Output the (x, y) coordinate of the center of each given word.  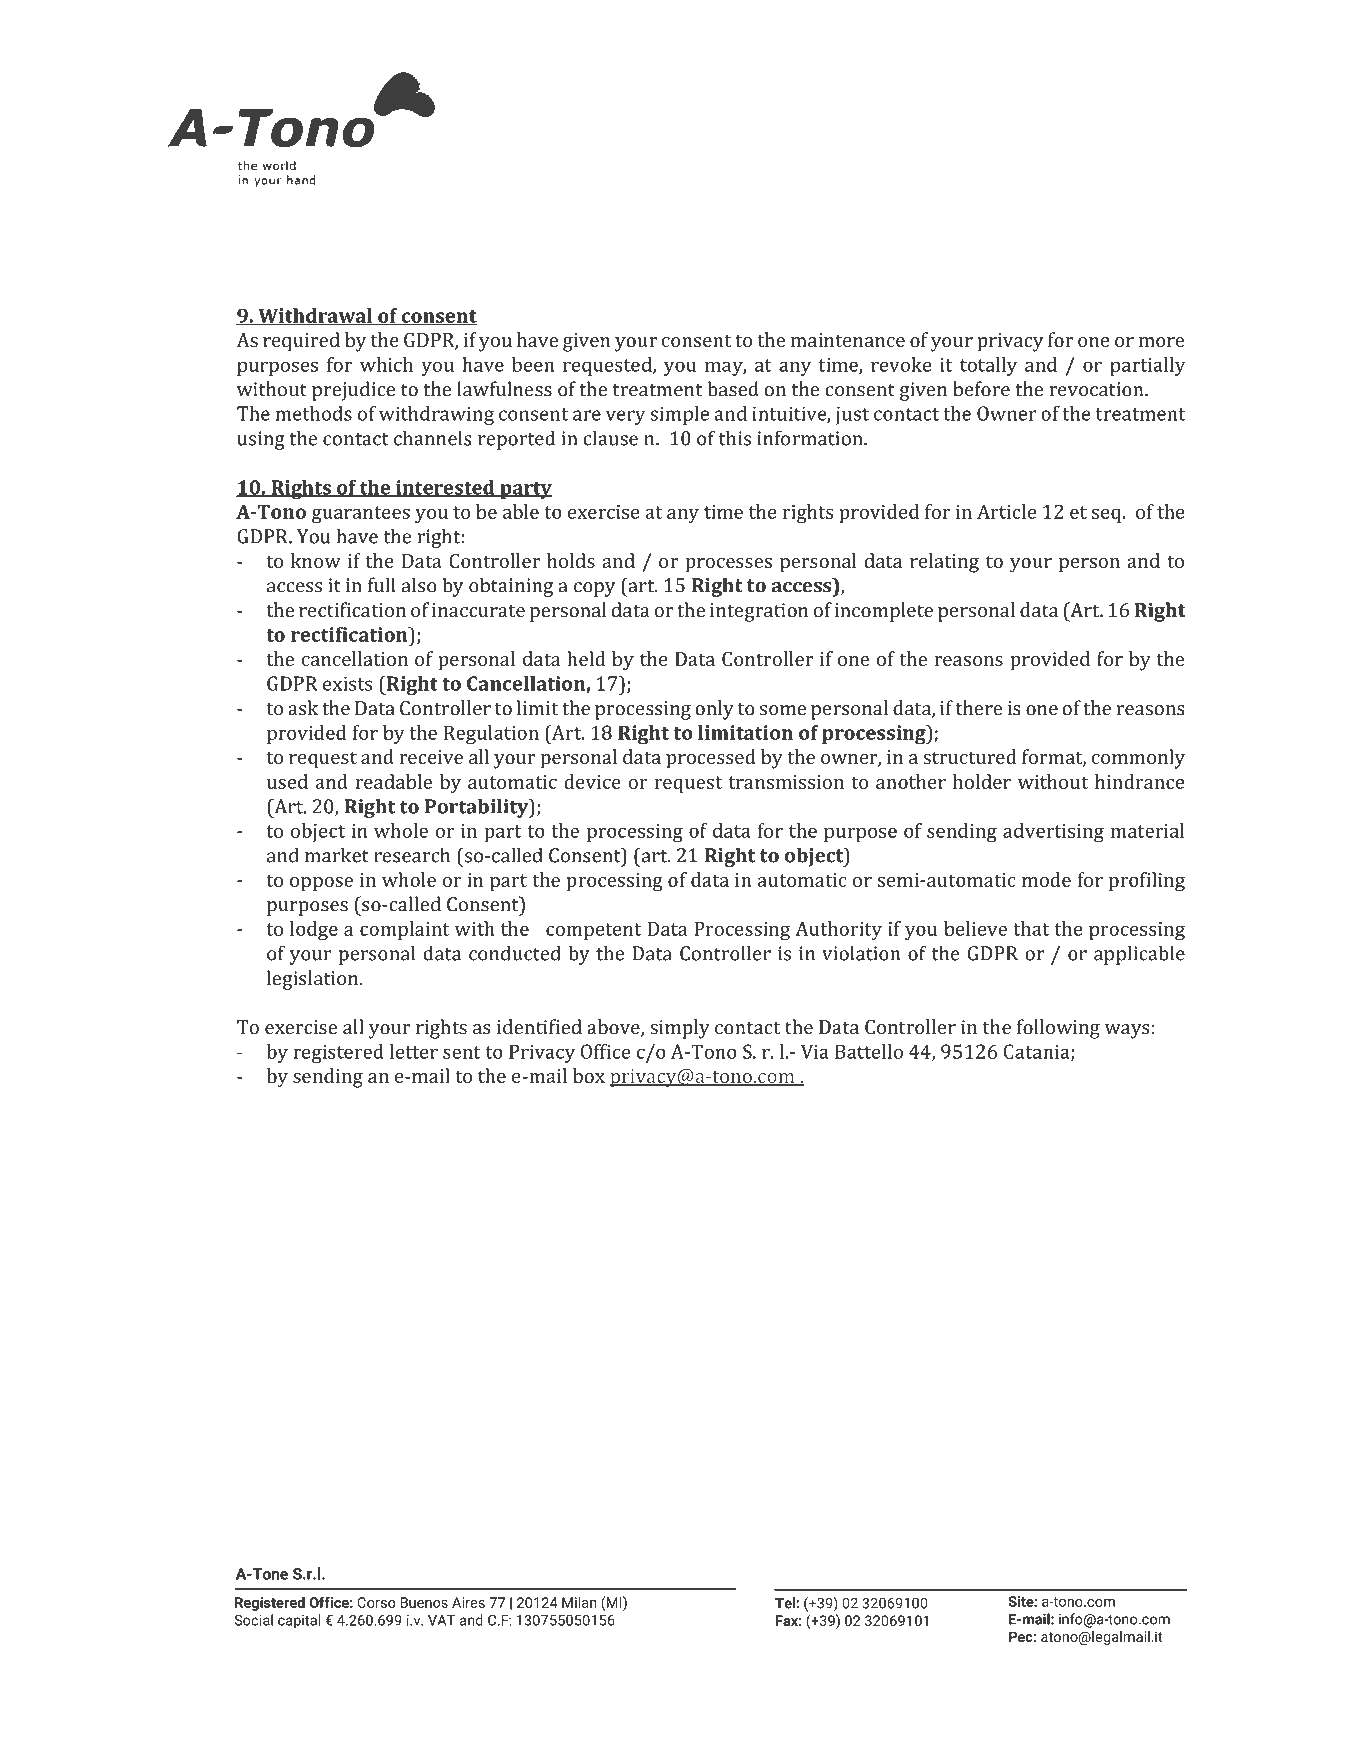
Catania (1038, 1052)
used (287, 781)
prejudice (353, 391)
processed (711, 759)
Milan (579, 1602)
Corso (376, 1602)
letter (414, 1051)
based (733, 389)
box (589, 1075)
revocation (1097, 389)
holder (982, 781)
